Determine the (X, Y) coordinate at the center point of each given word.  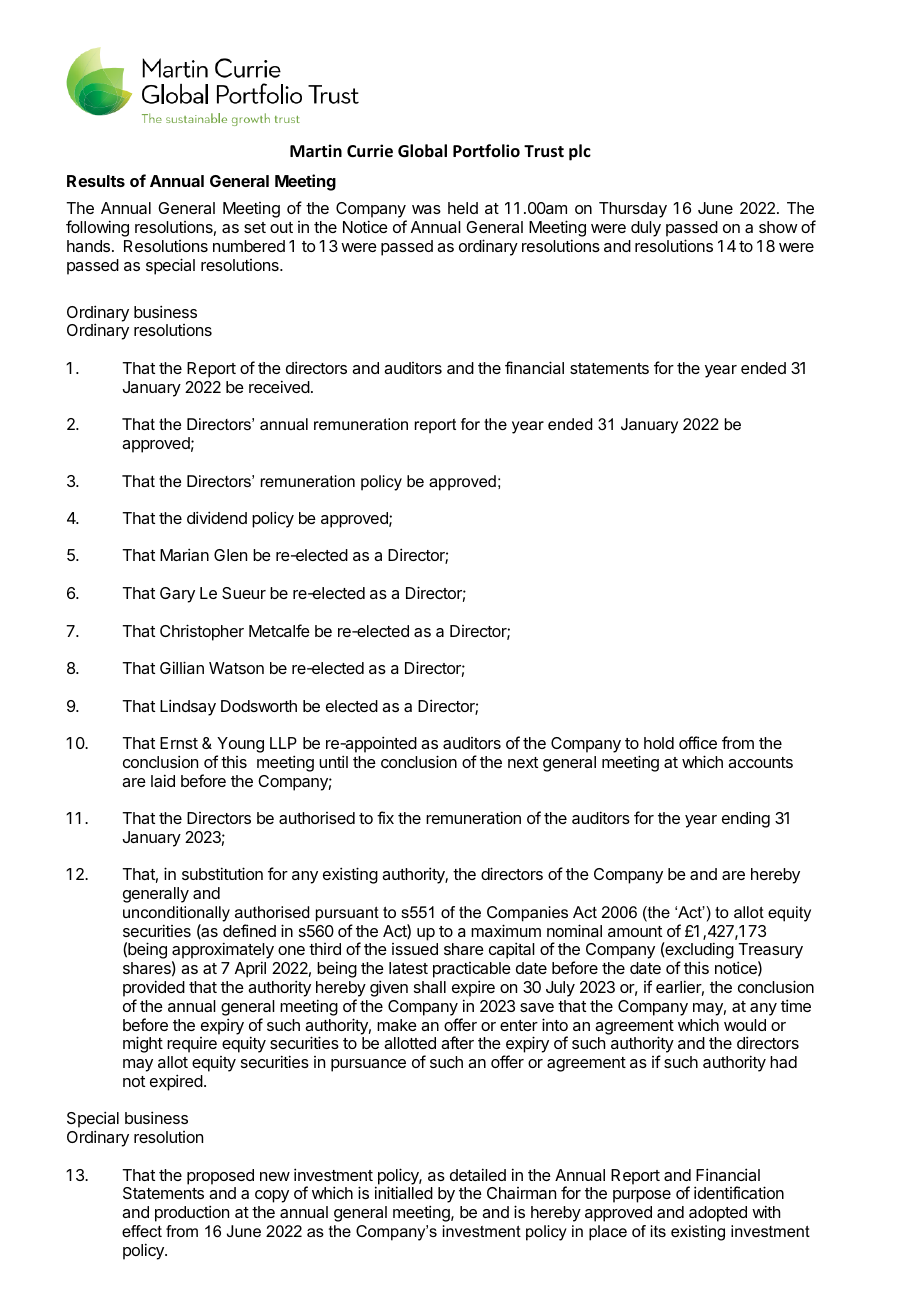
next (523, 762)
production (192, 1213)
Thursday (633, 210)
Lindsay (188, 707)
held (463, 208)
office (698, 742)
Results (96, 181)
